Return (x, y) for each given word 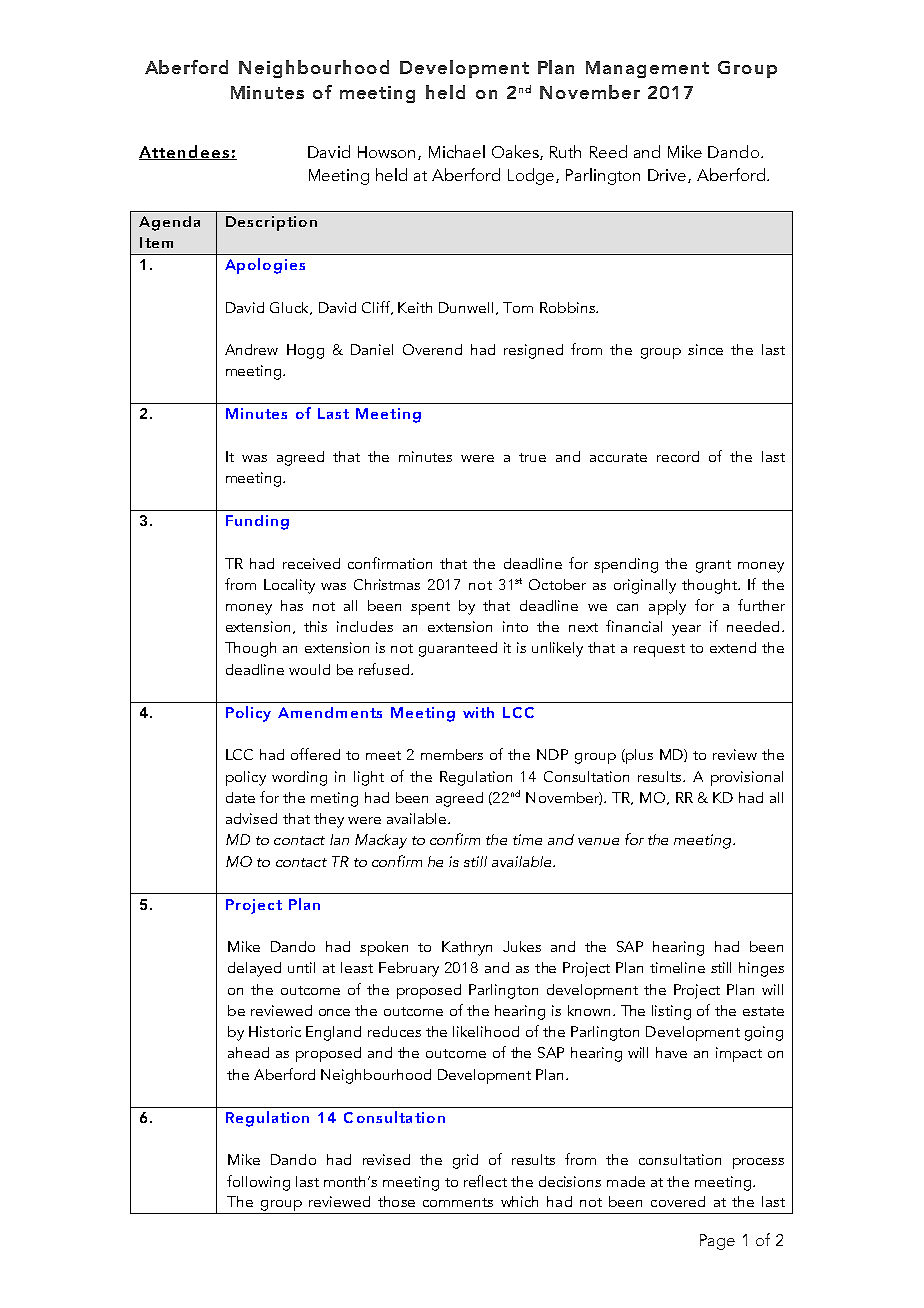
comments (458, 1202)
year (686, 630)
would (309, 669)
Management (647, 69)
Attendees (185, 152)
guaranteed (458, 649)
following (258, 1183)
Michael (457, 151)
